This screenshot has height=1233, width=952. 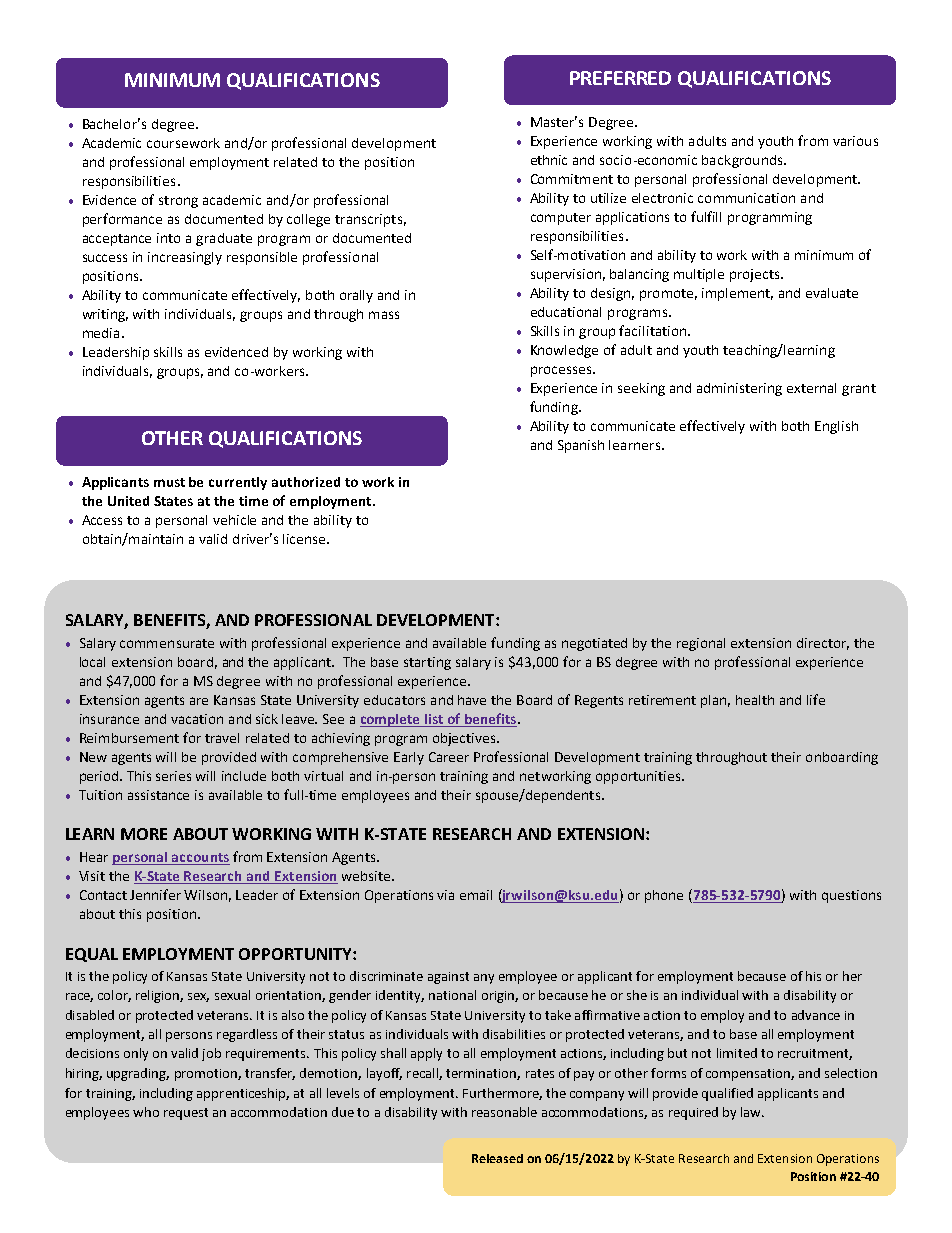 What do you see at coordinates (549, 160) in the screenshot?
I see `ethnic` at bounding box center [549, 160].
